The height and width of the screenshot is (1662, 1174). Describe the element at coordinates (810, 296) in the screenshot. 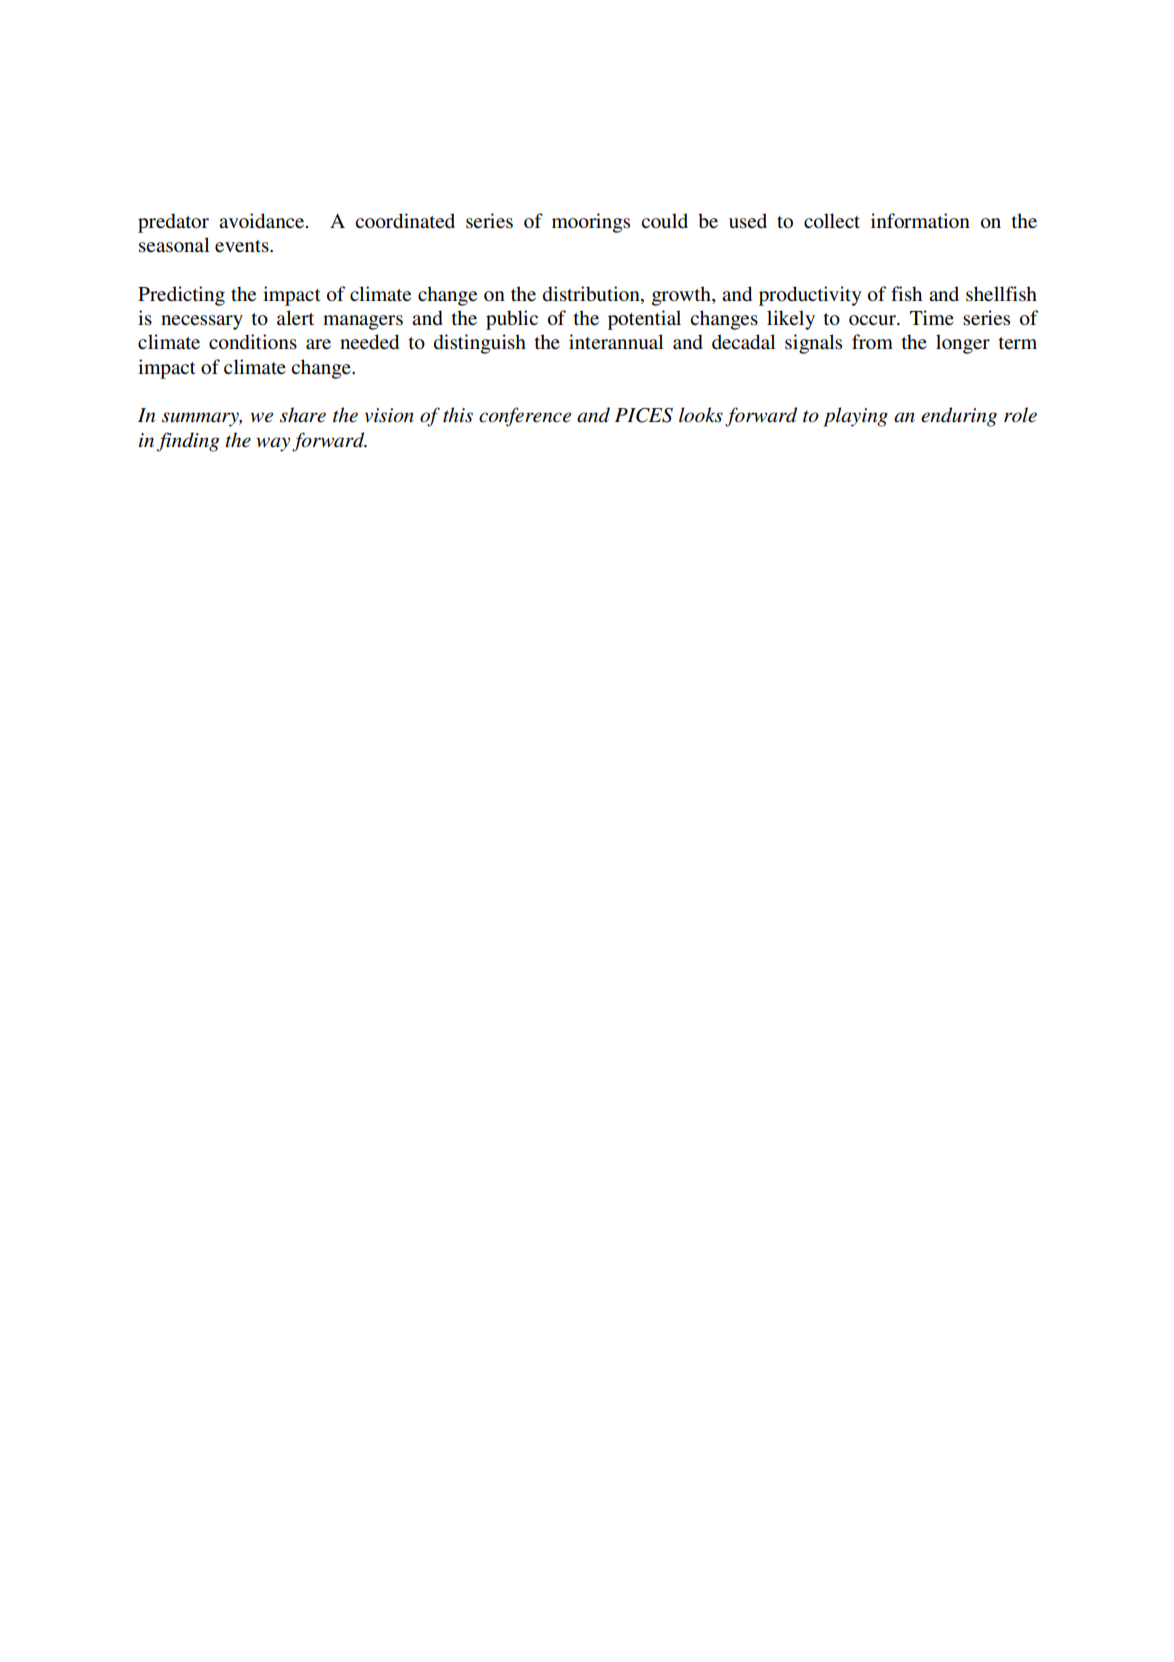

I see `productivity` at that location.
